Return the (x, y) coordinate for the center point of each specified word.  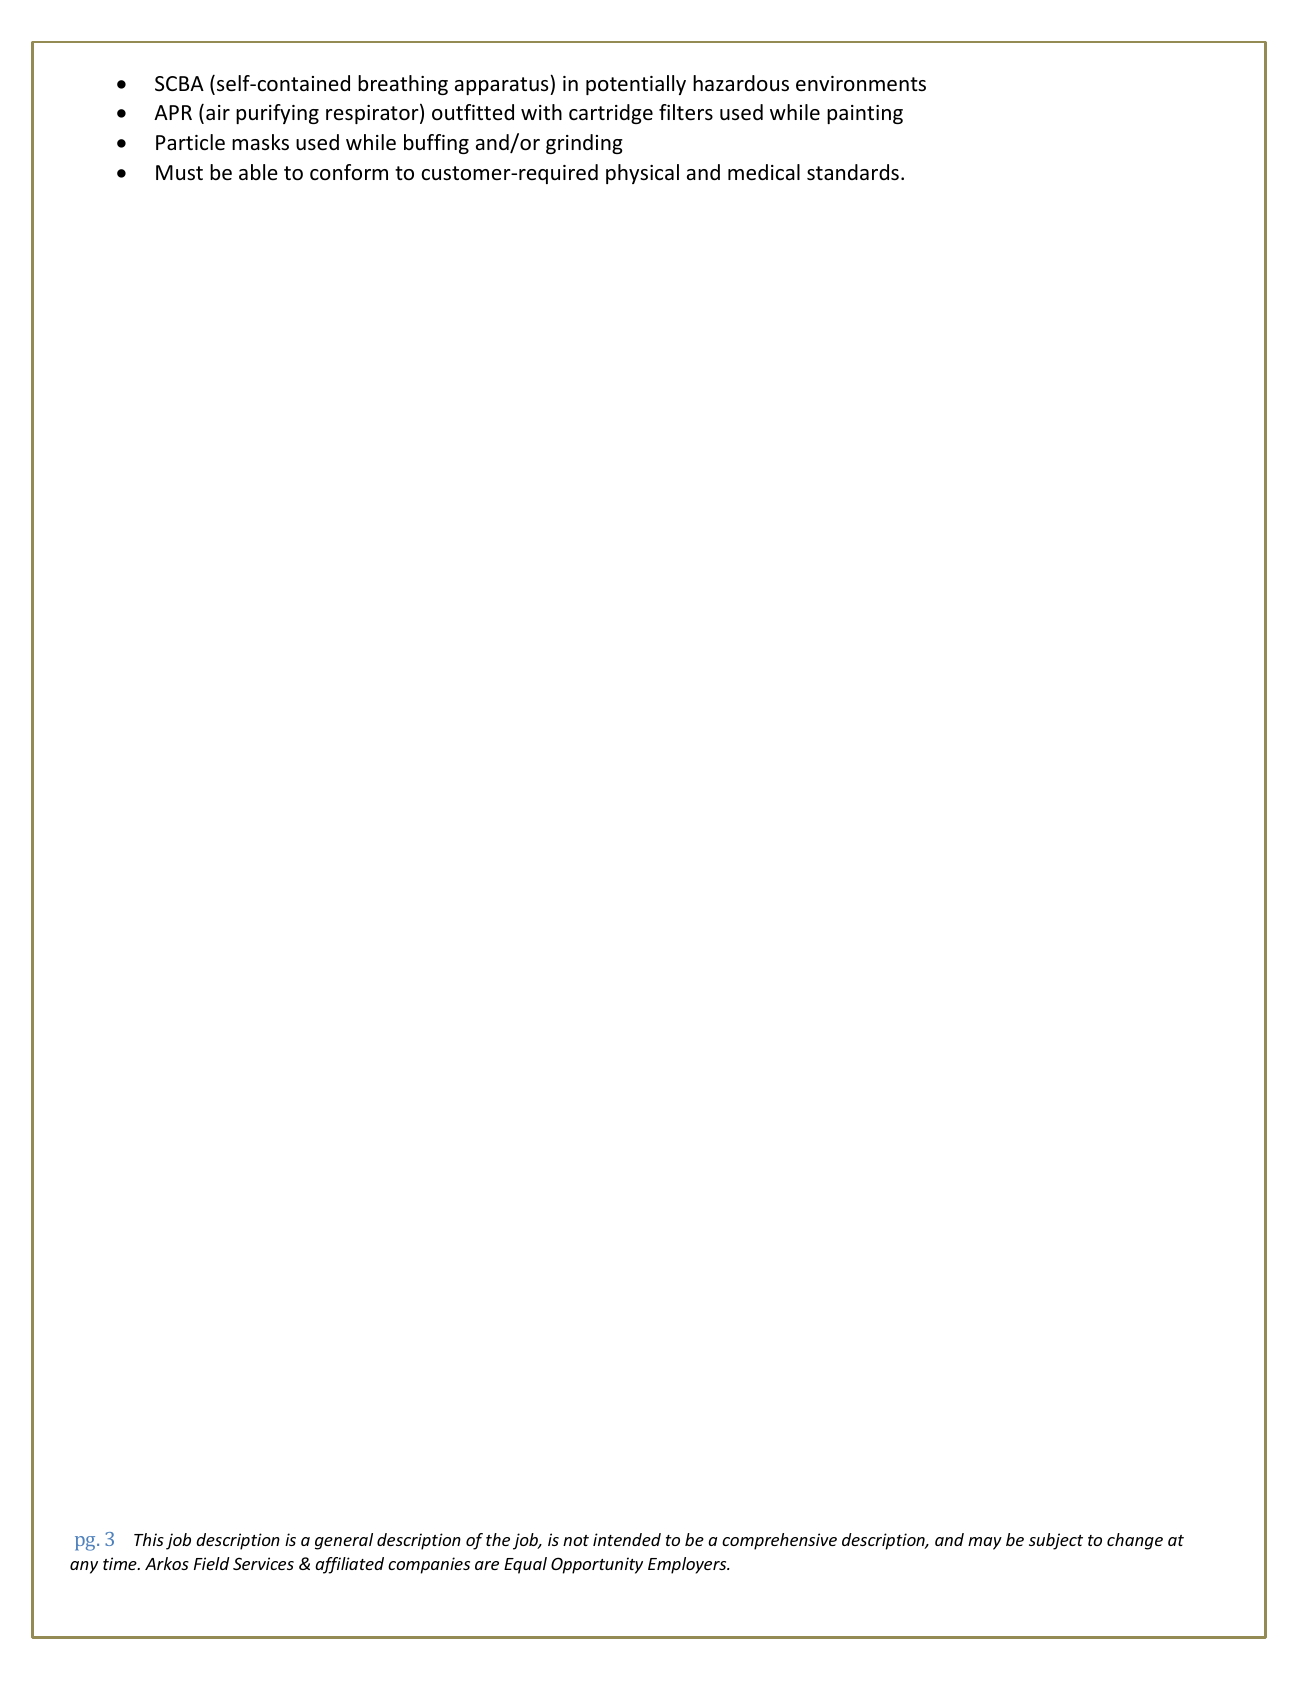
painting (865, 114)
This (149, 1539)
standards (853, 172)
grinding (584, 144)
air (218, 112)
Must (179, 172)
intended (627, 1539)
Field (212, 1563)
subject (1056, 1541)
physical (642, 174)
